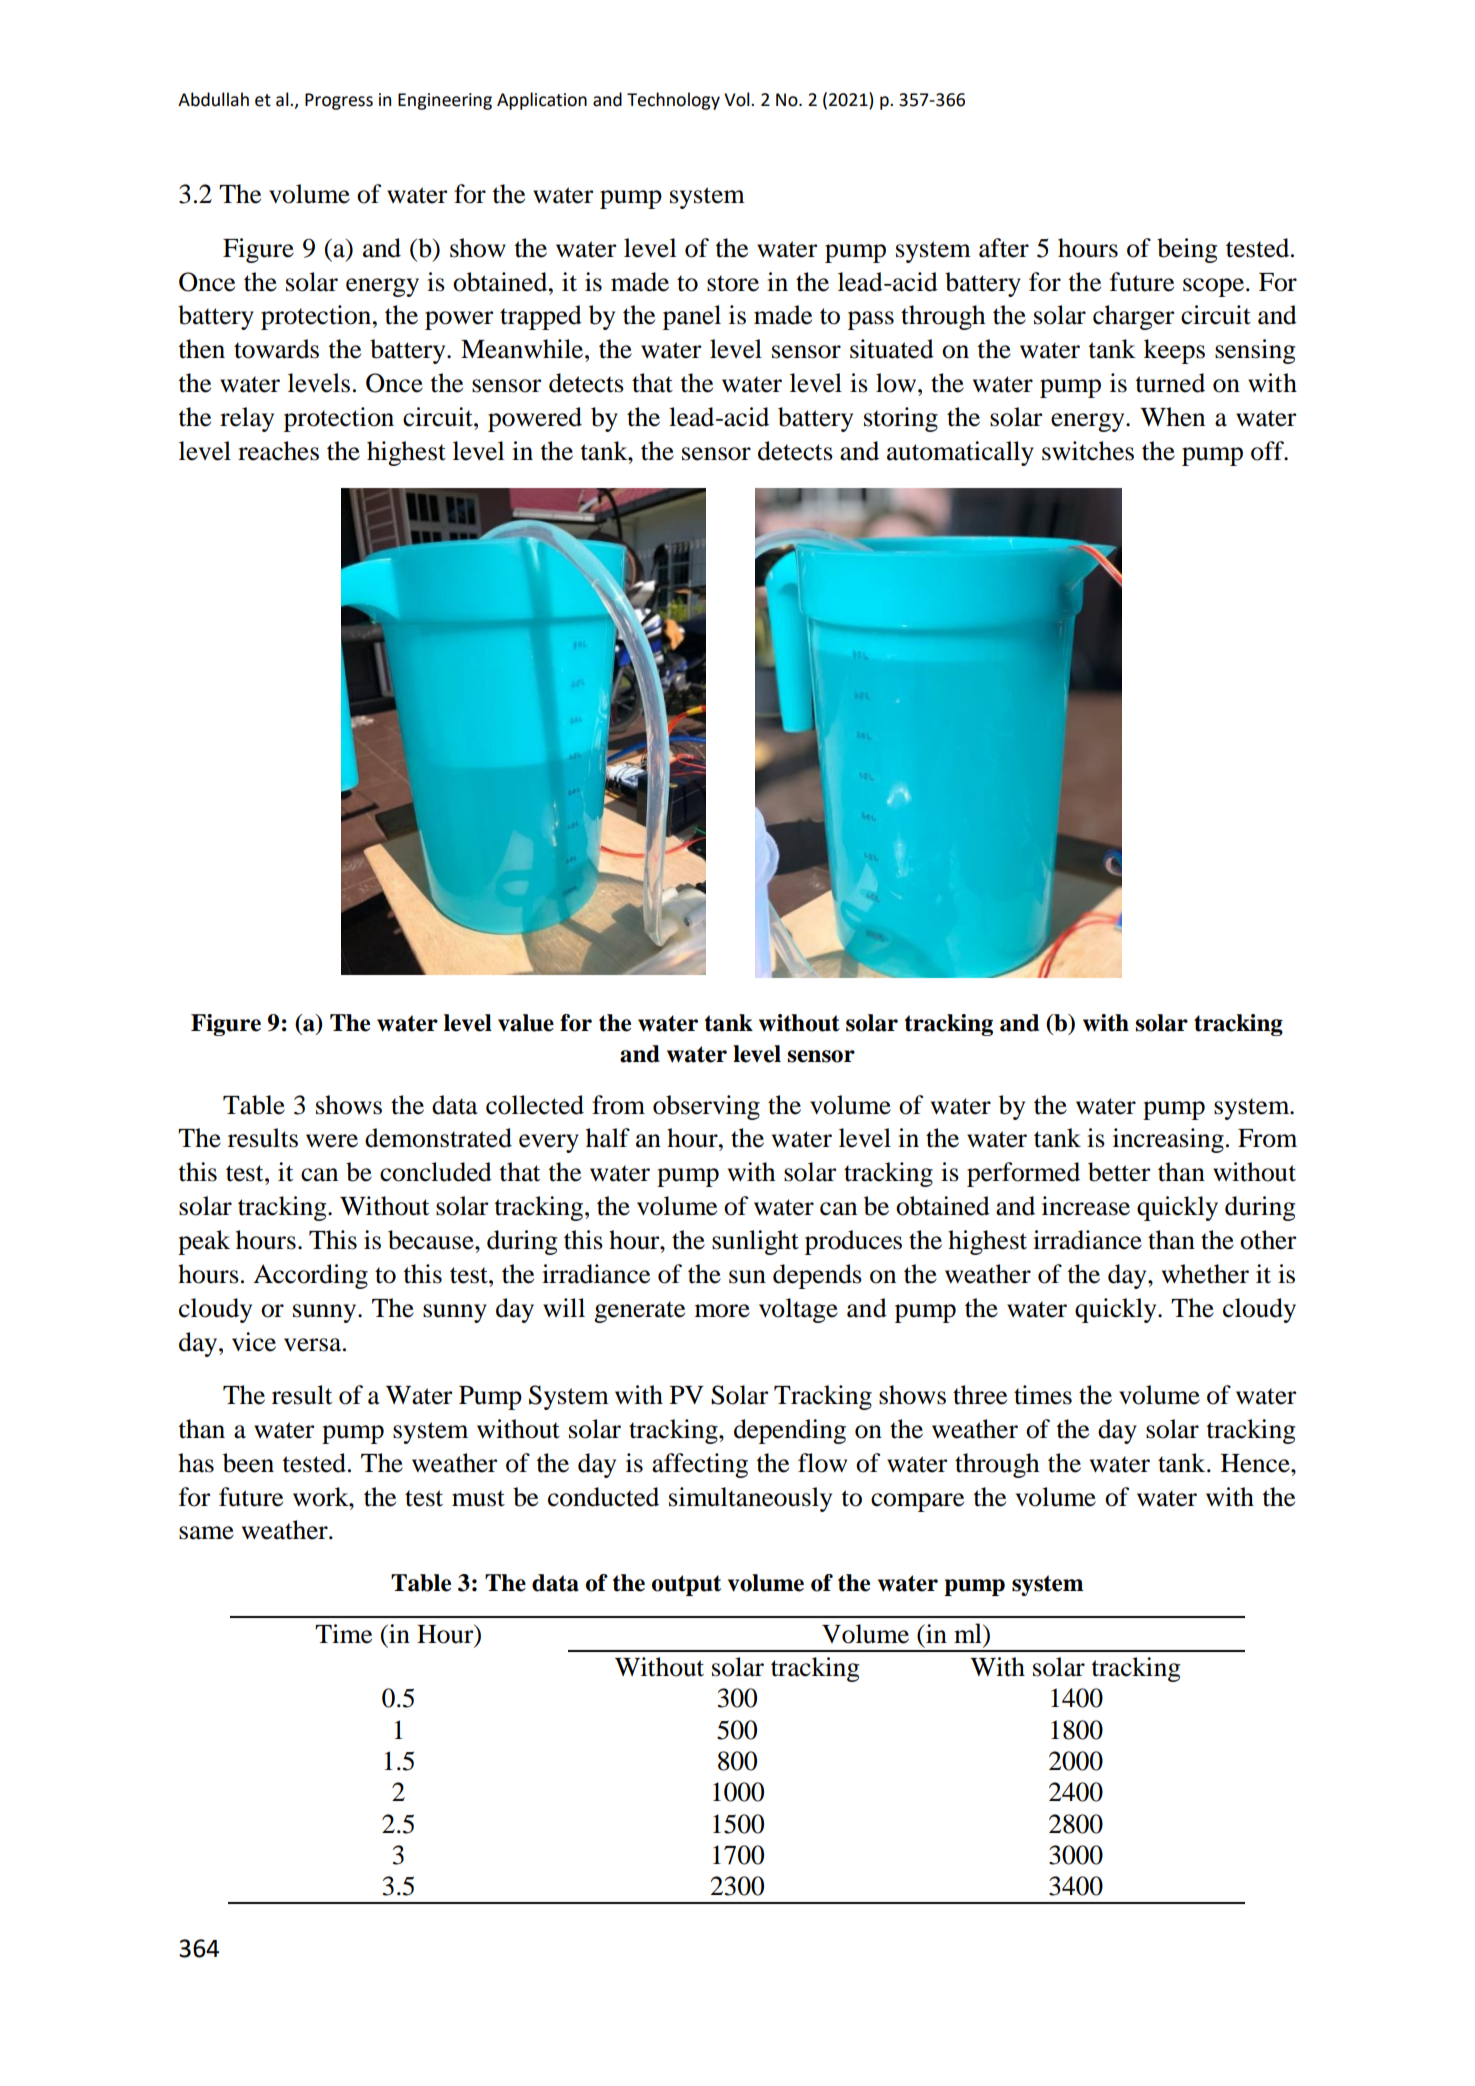 Image resolution: width=1475 pixels, height=2086 pixels. Describe the element at coordinates (755, 1242) in the screenshot. I see `sunlight` at that location.
